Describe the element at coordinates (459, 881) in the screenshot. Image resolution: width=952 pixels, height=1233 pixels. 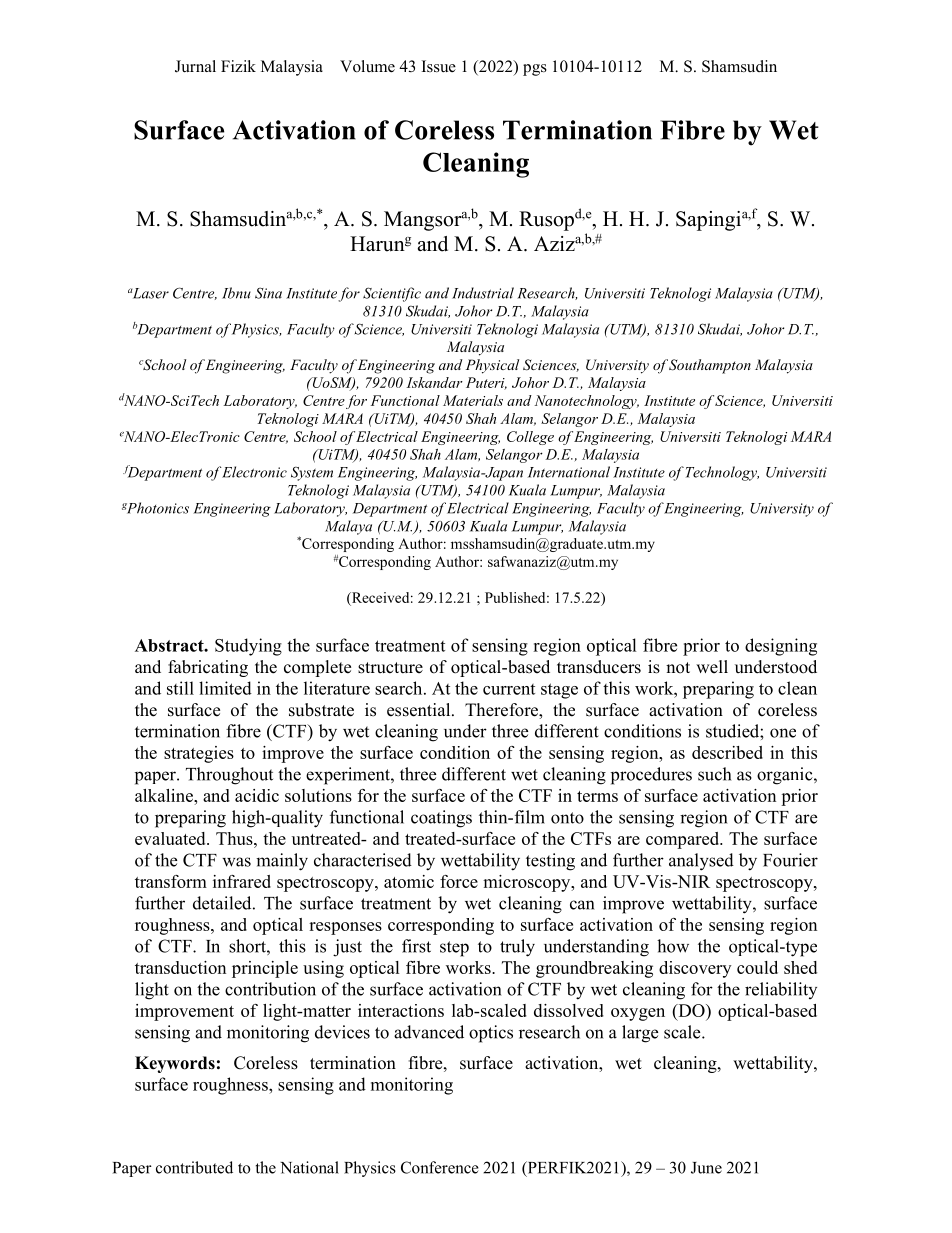
I see `force` at that location.
